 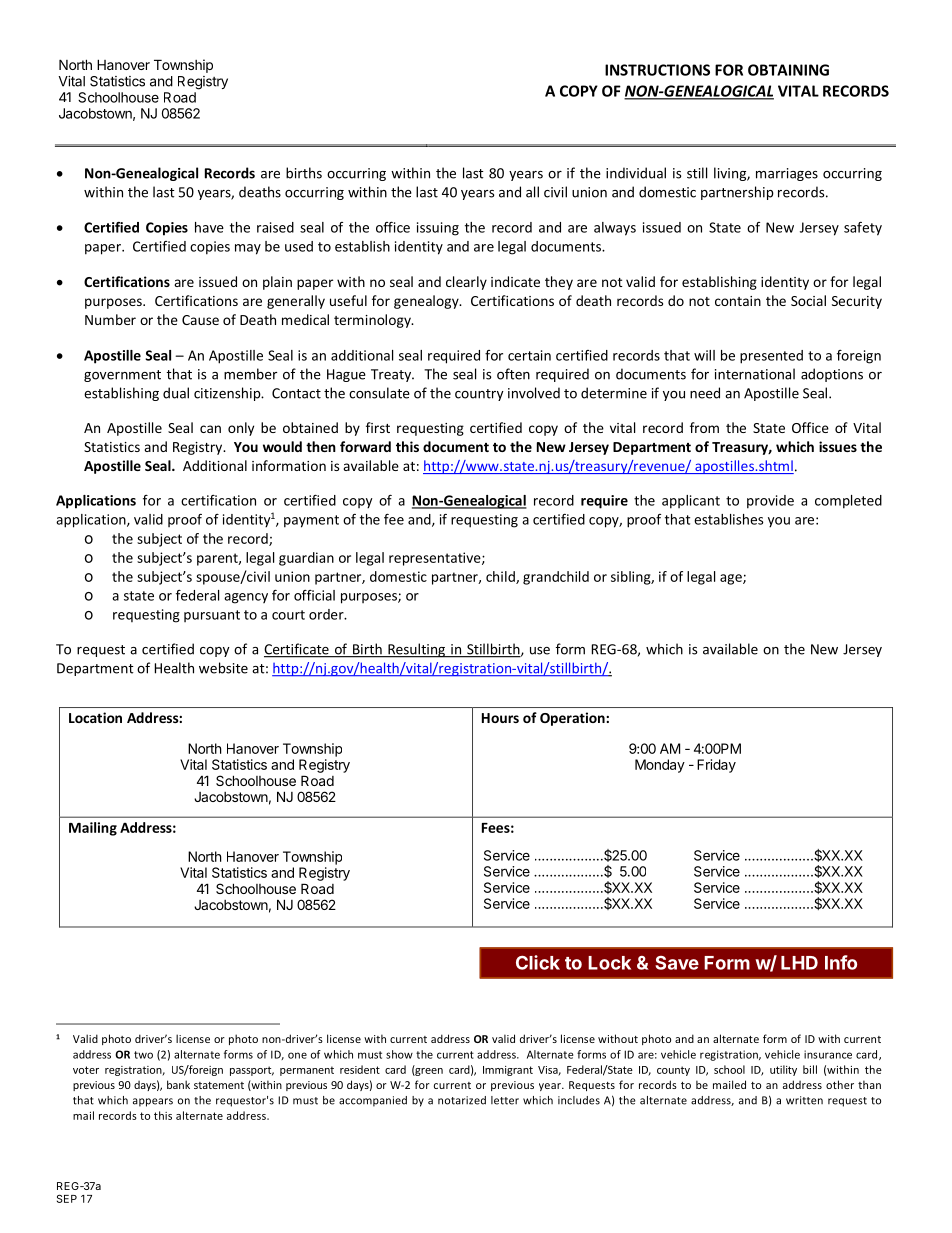 I want to click on issuing, so click(x=438, y=229).
